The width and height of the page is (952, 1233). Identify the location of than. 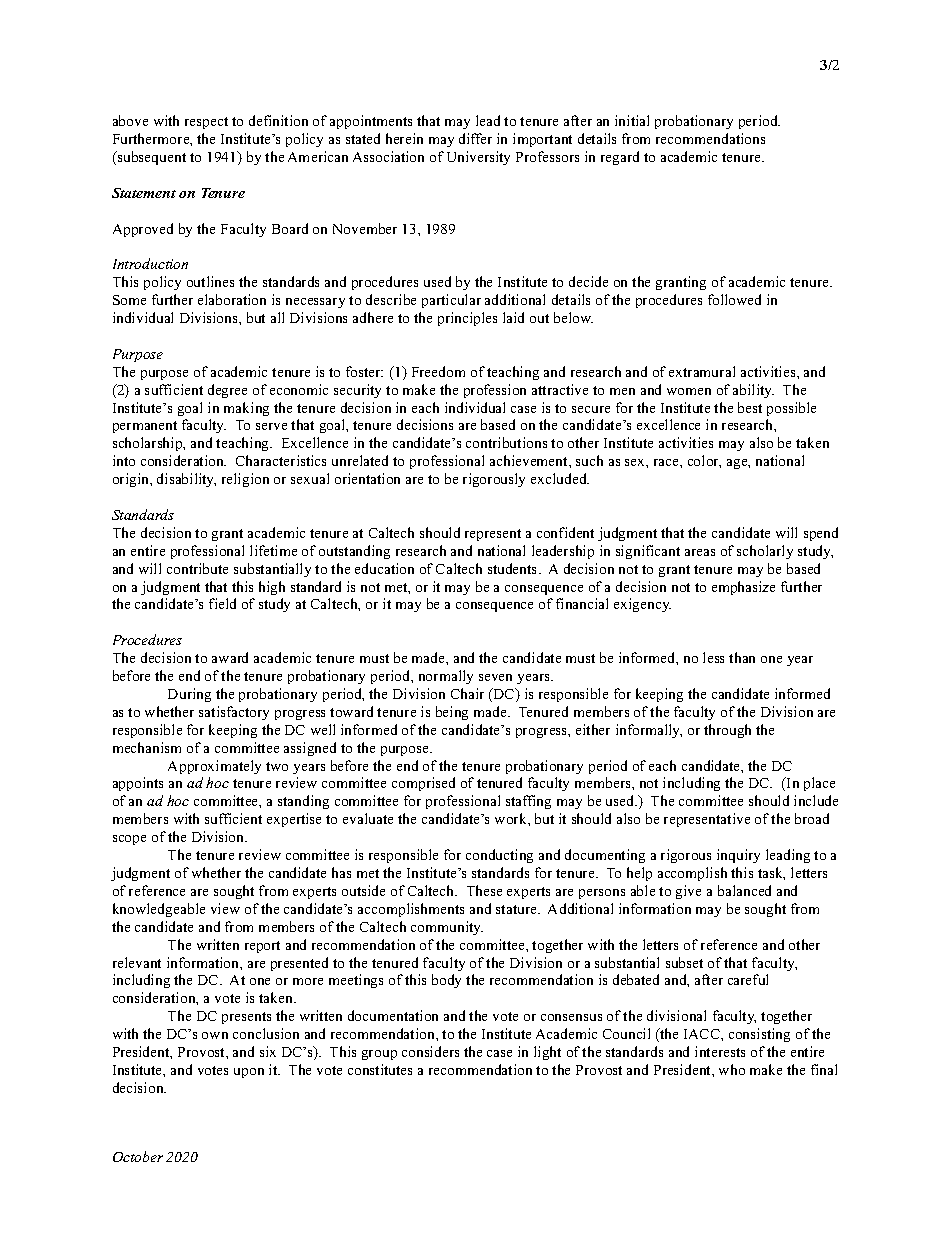
(742, 657).
